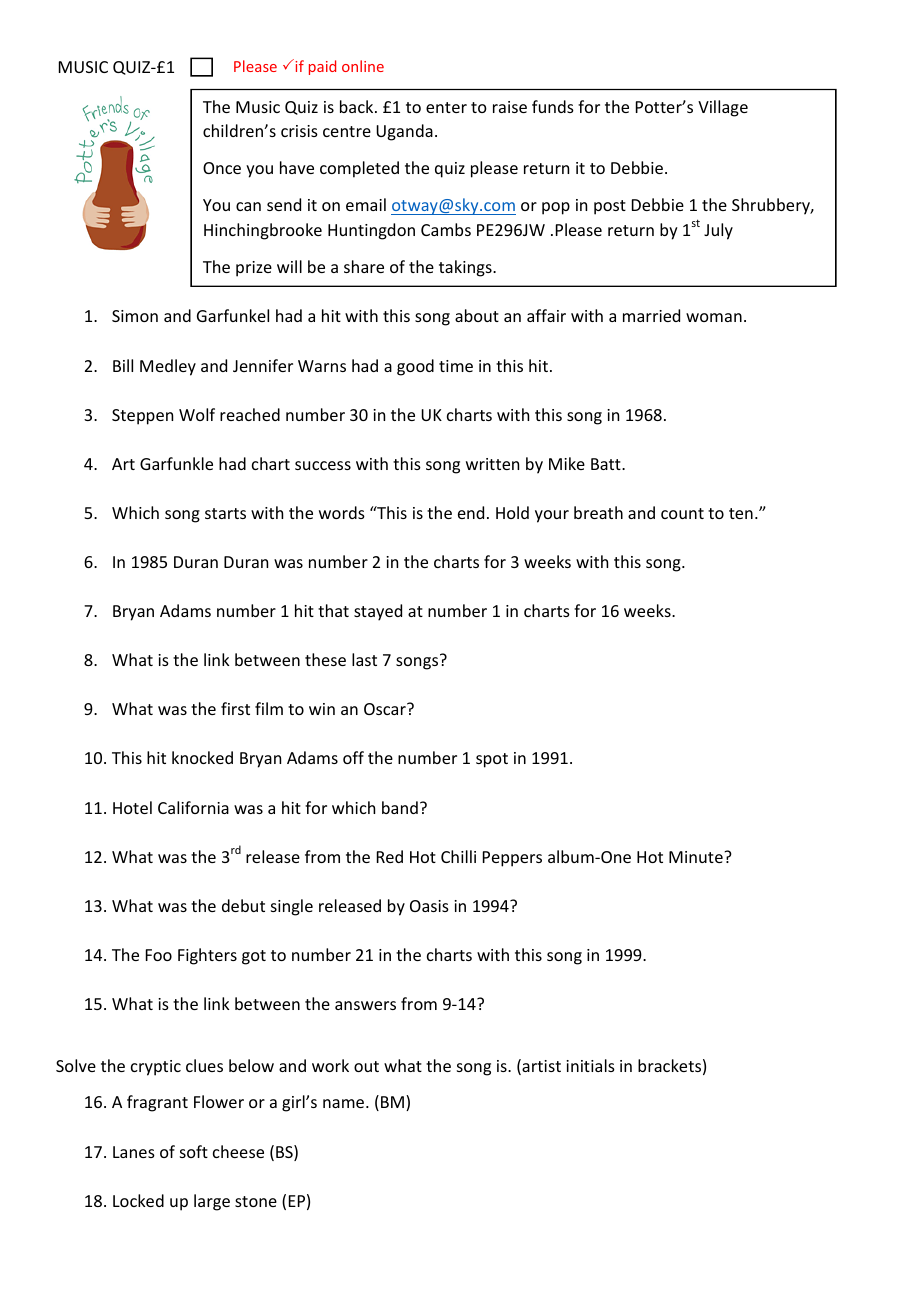 This screenshot has height=1308, width=924. Describe the element at coordinates (651, 315) in the screenshot. I see `married` at that location.
